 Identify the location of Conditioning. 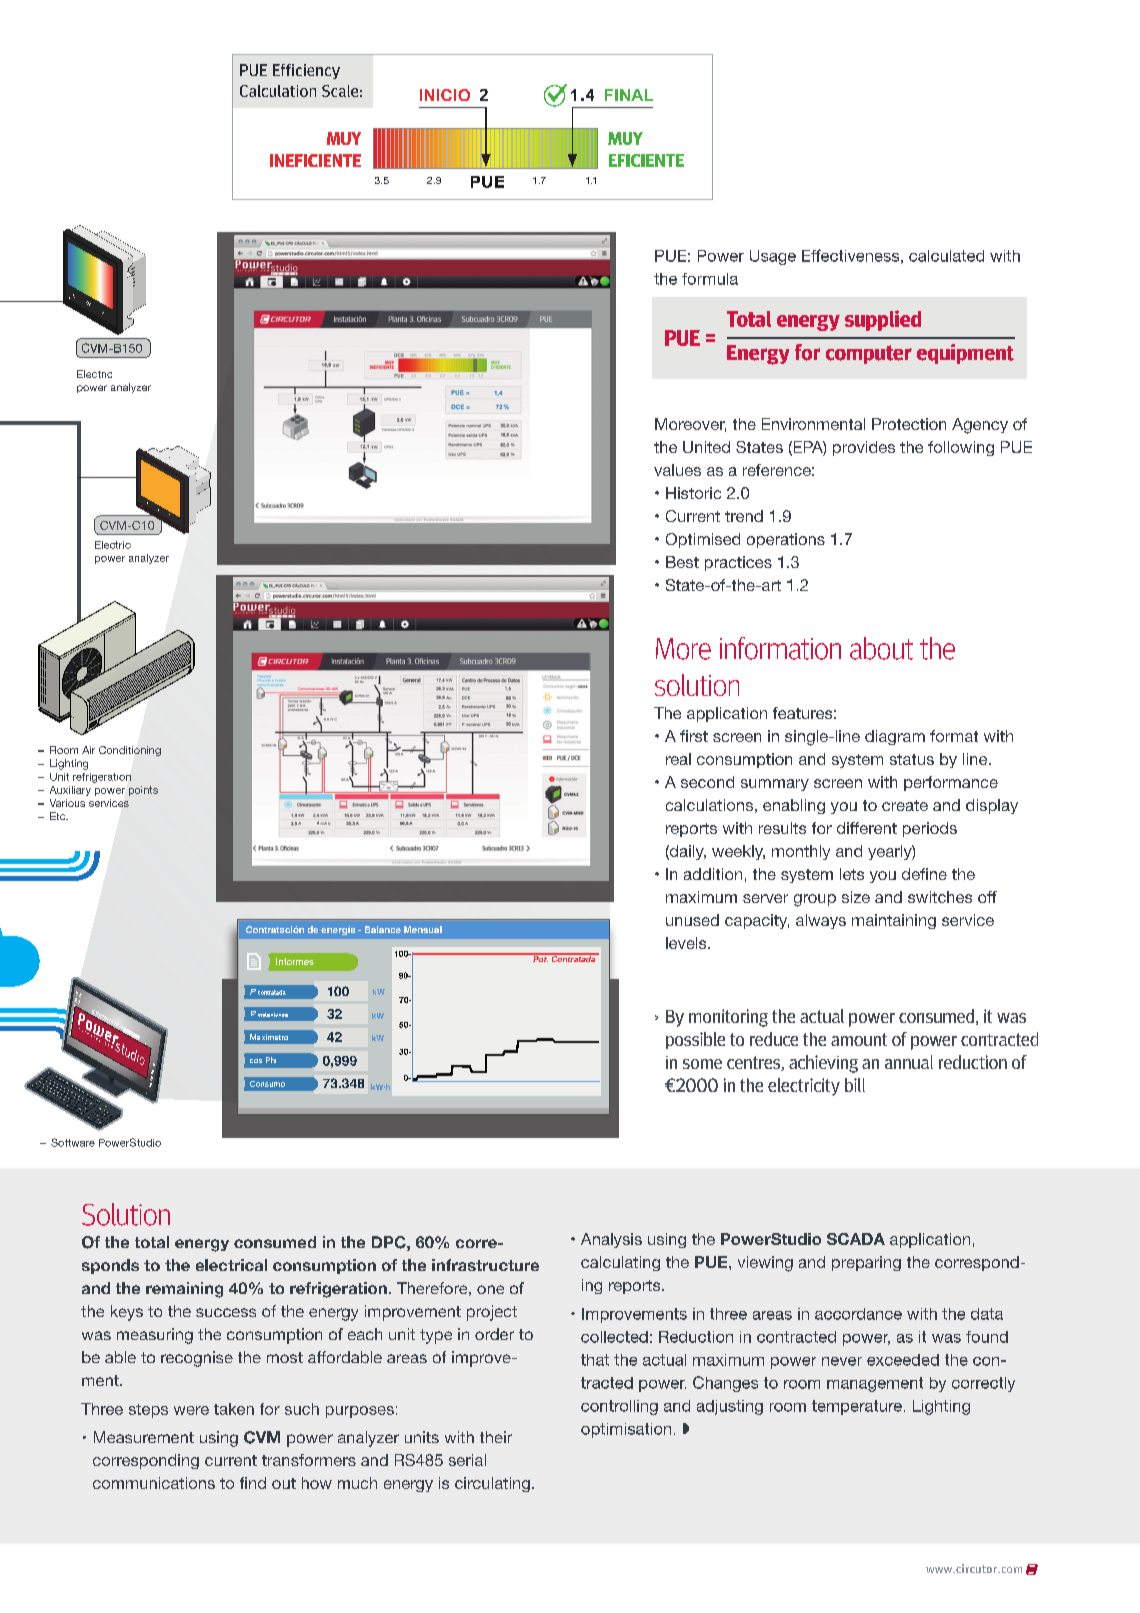
(130, 751).
